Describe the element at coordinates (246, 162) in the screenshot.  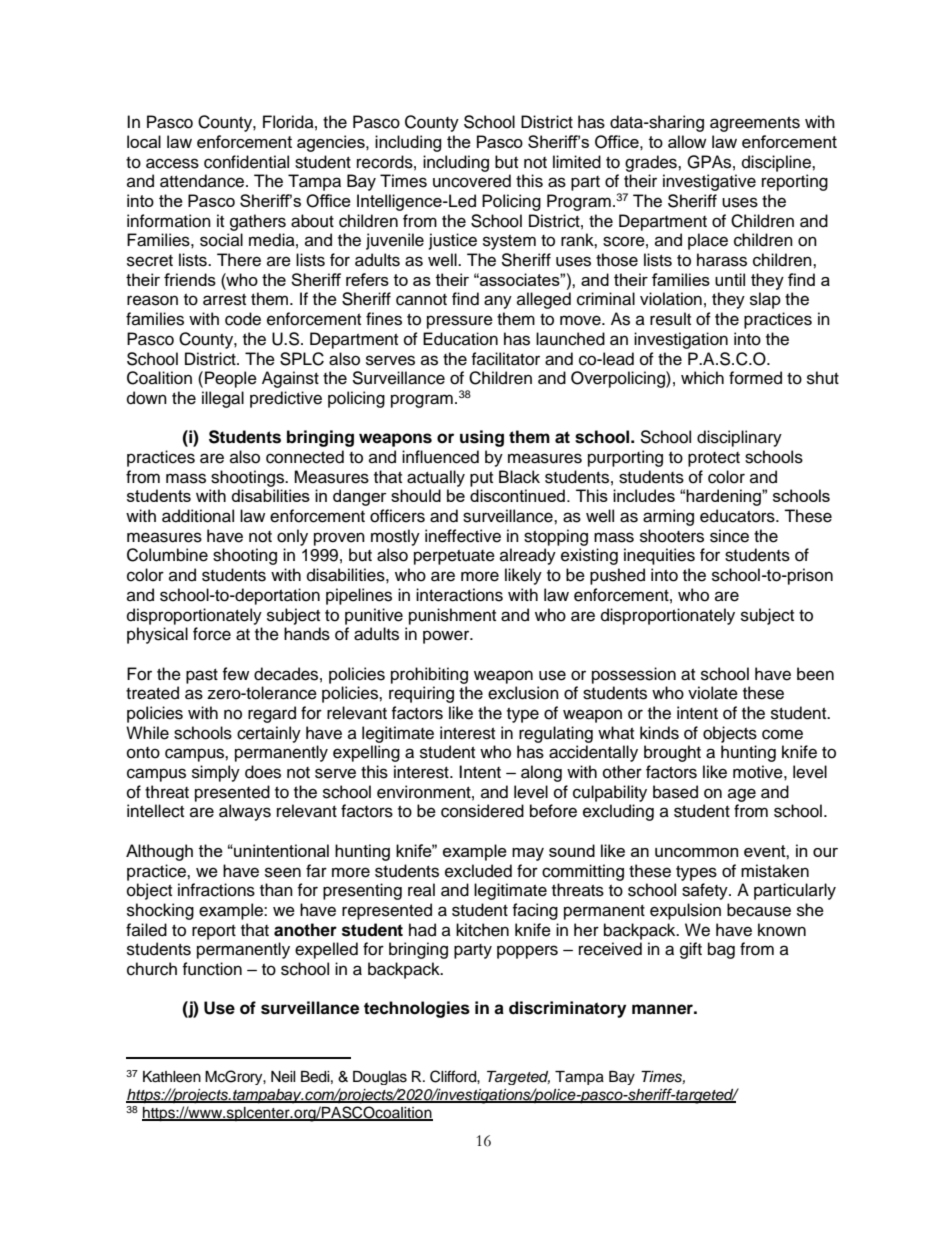
I see `confidential` at that location.
